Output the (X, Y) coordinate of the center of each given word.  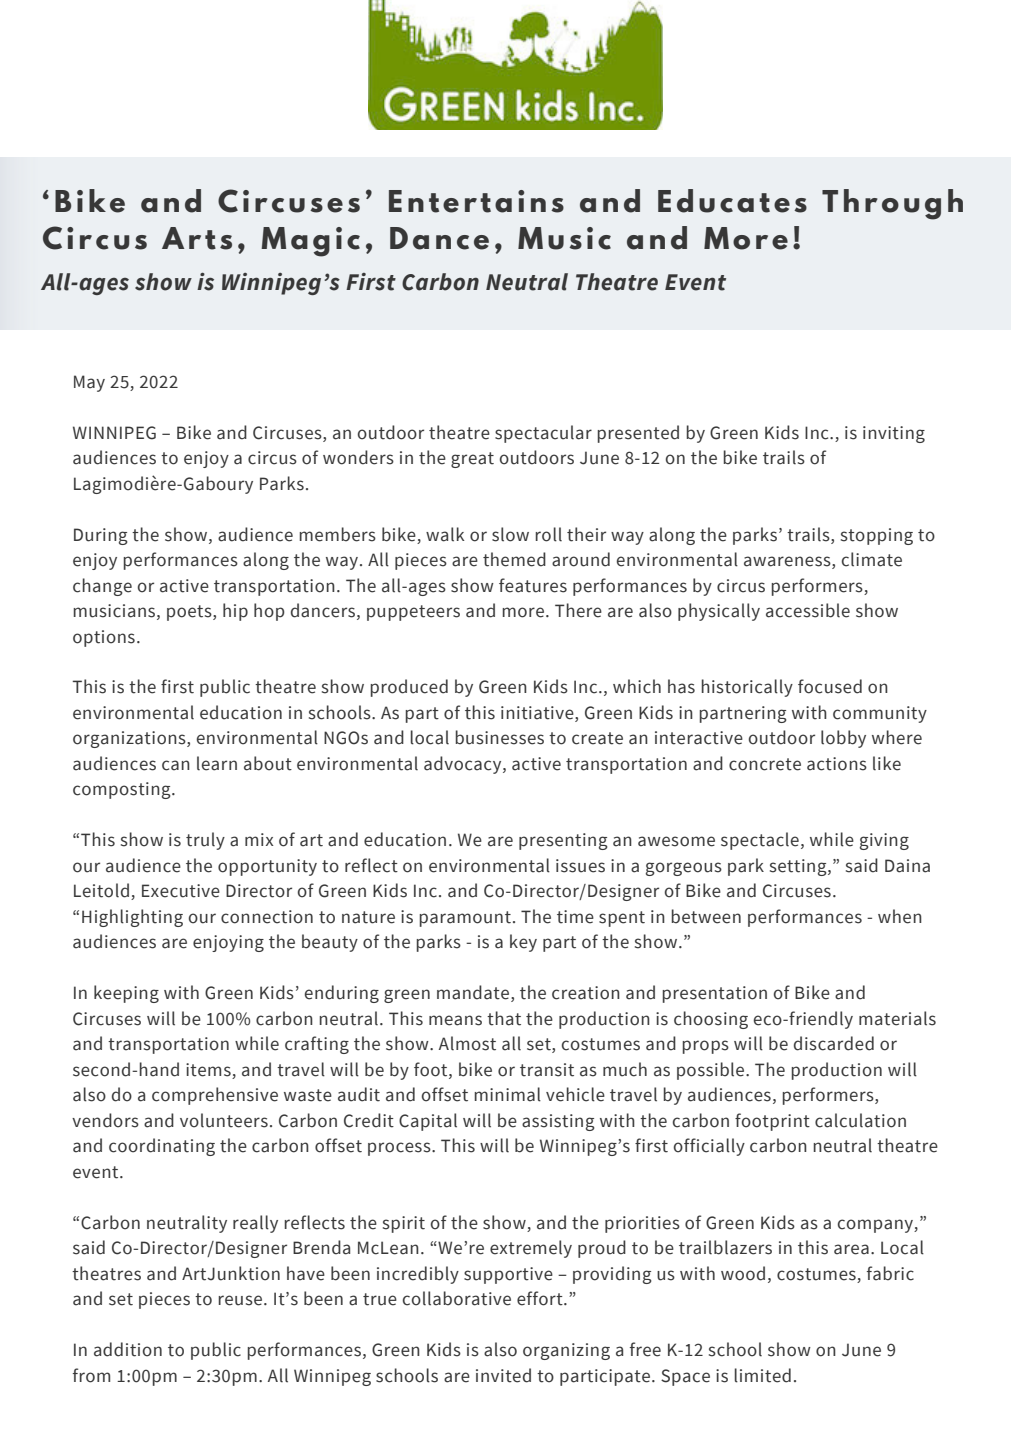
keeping (126, 994)
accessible (808, 610)
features (533, 585)
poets (190, 613)
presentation (715, 994)
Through (892, 204)
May (89, 383)
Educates (732, 201)
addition (128, 1349)
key (523, 943)
